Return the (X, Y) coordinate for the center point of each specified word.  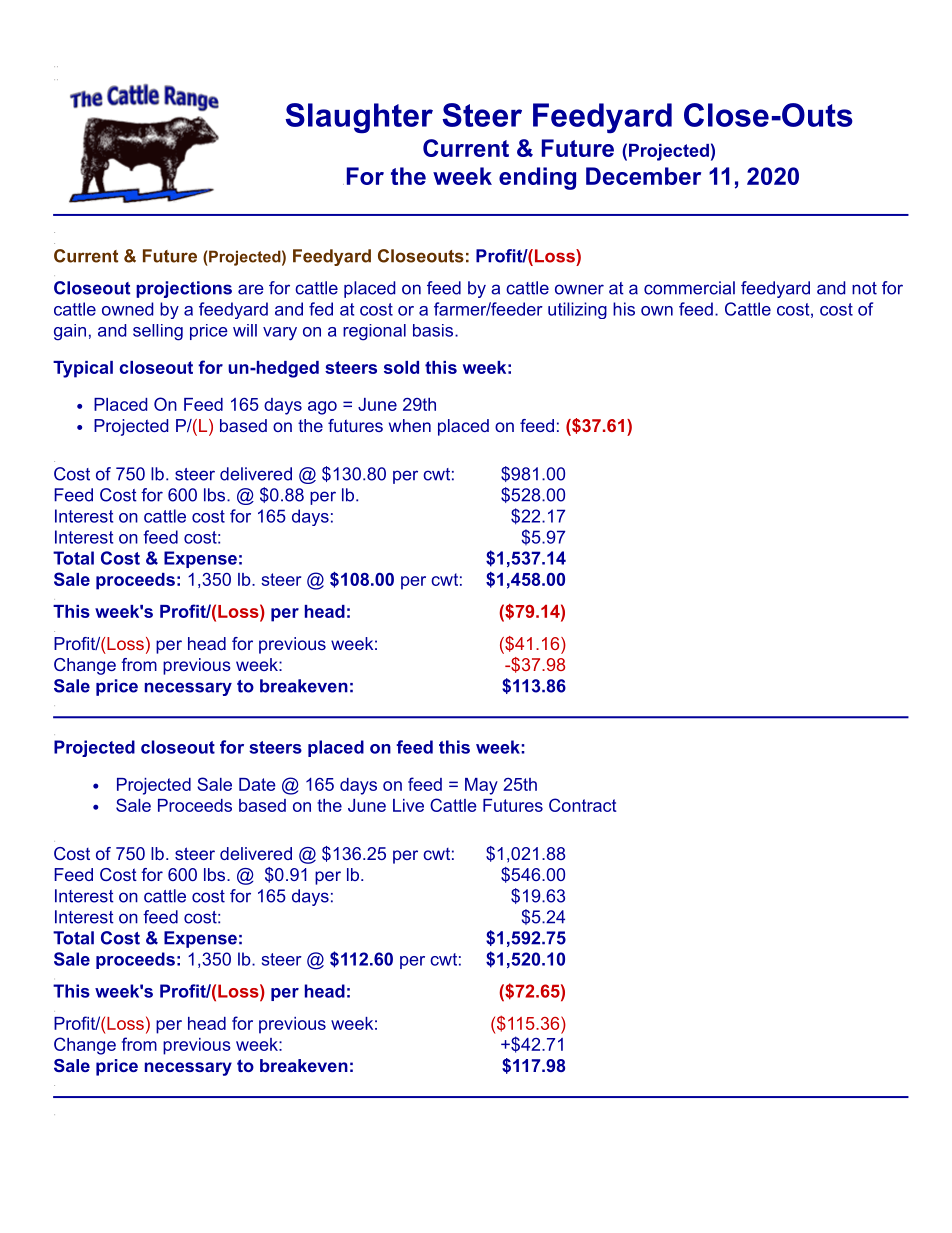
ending (537, 178)
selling (158, 332)
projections (184, 289)
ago (322, 408)
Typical (83, 369)
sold (401, 367)
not (864, 288)
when (410, 425)
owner (579, 289)
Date (257, 784)
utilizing (577, 310)
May (481, 786)
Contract (583, 805)
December (643, 176)
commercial (689, 288)
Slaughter (359, 118)
